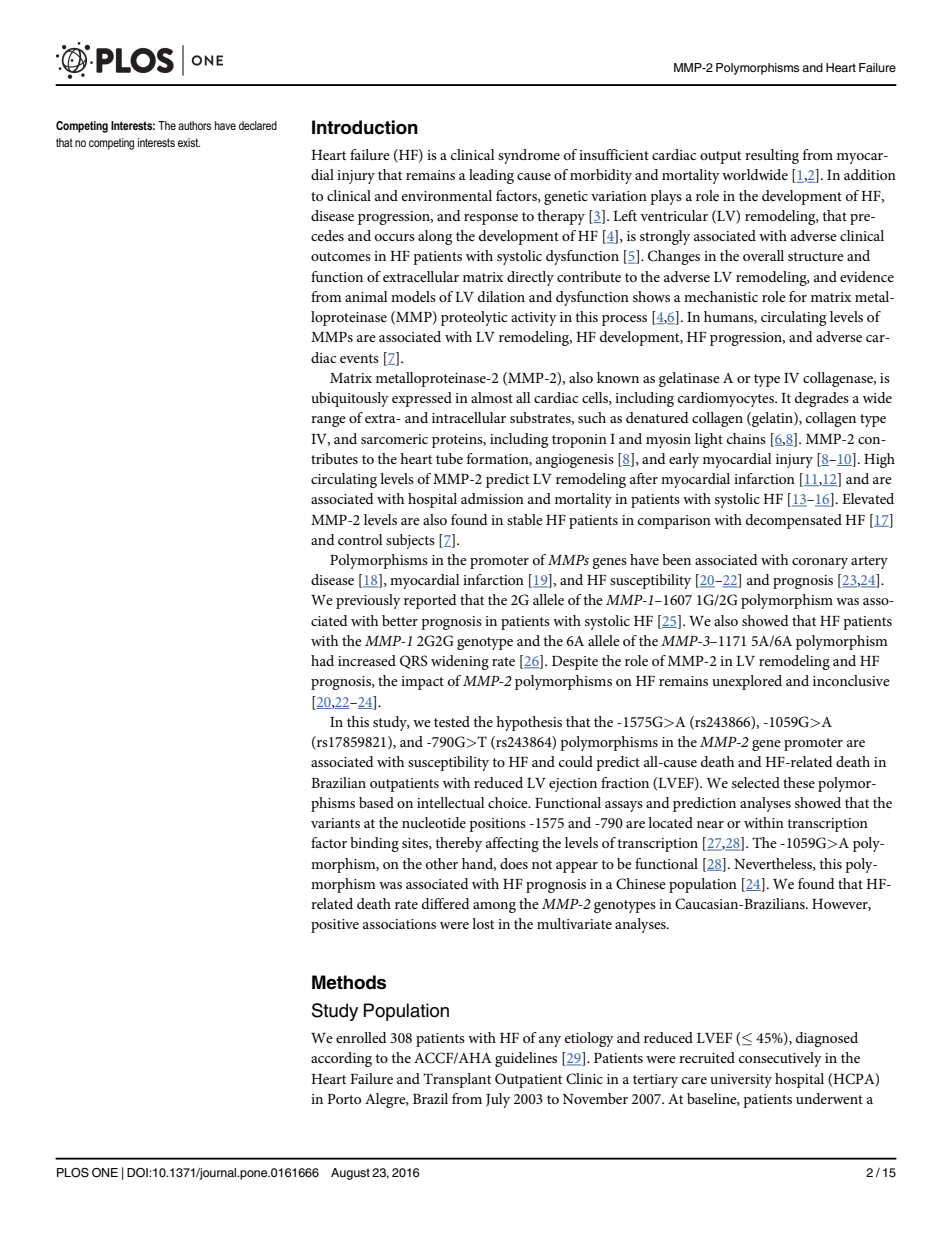 The image size is (952, 1233). What do you see at coordinates (189, 142) in the screenshot?
I see `exist` at bounding box center [189, 142].
